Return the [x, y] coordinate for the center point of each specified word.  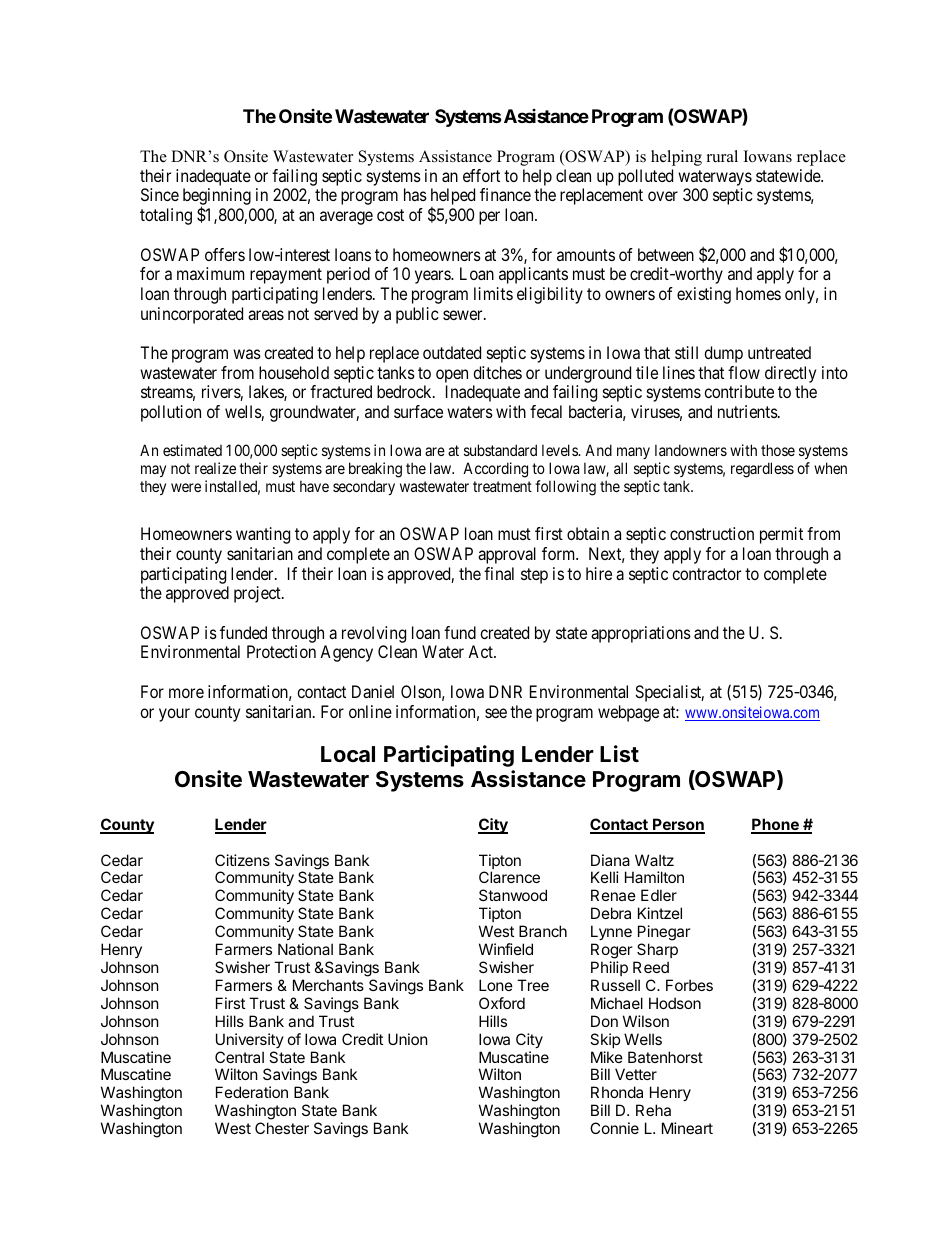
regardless [762, 470]
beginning [217, 198]
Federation [252, 1092]
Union [408, 1039]
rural [722, 156]
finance [505, 194]
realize [215, 468]
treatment [502, 486]
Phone [776, 825]
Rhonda [617, 1092]
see [496, 713]
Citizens [242, 860]
